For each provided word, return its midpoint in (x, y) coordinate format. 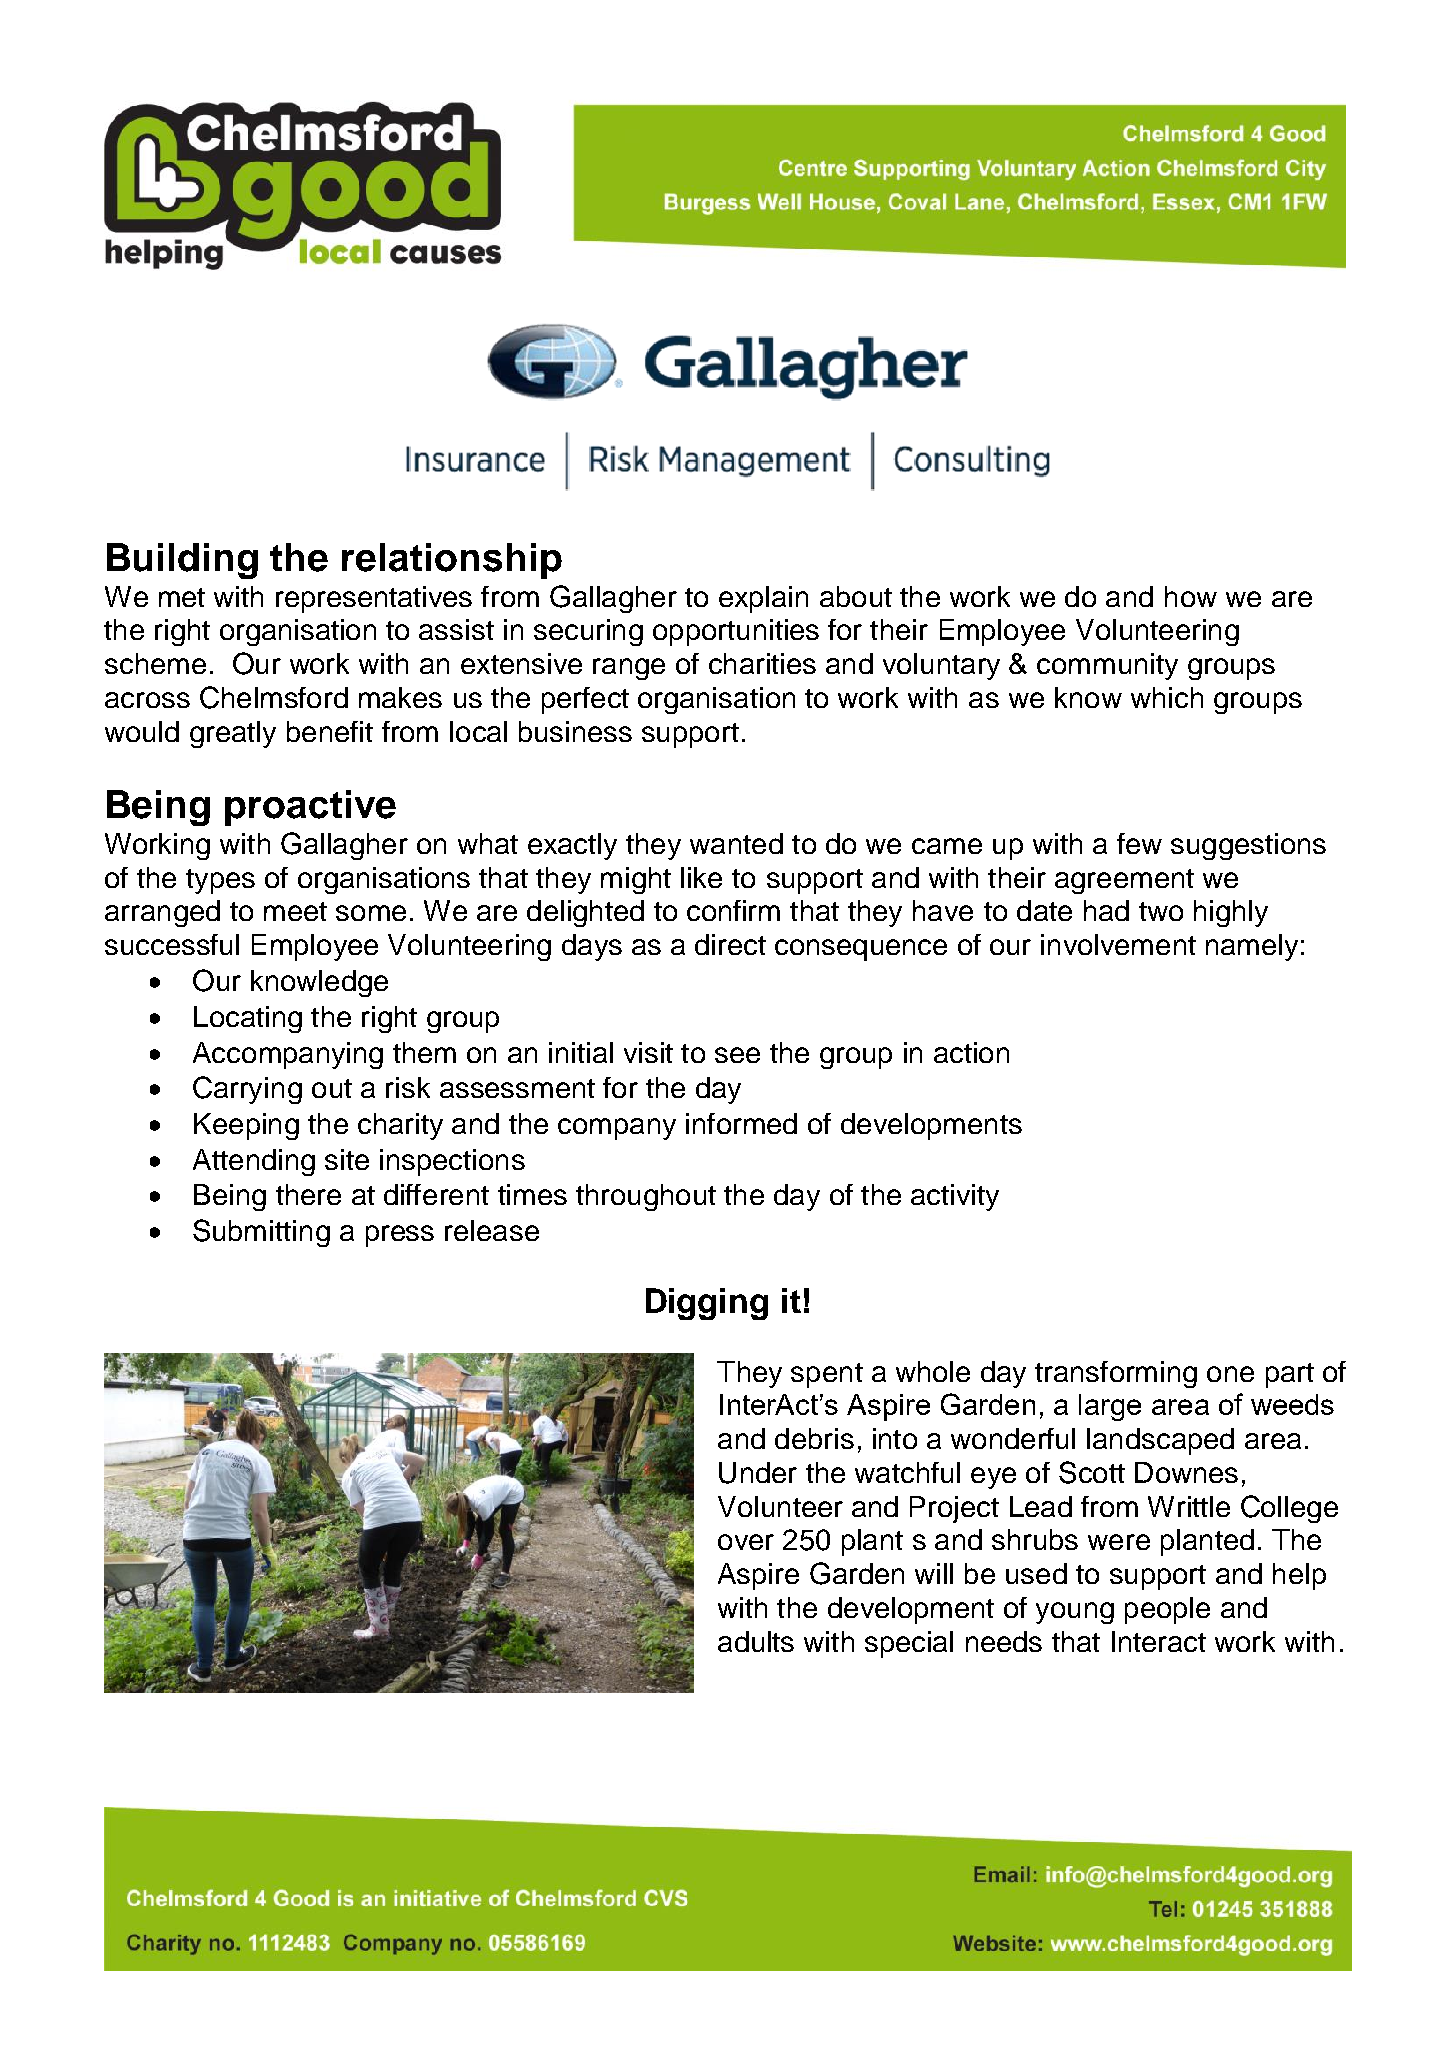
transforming (1116, 1374)
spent (827, 1375)
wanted (736, 843)
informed (741, 1123)
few (1139, 843)
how (1191, 596)
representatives (374, 599)
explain (763, 599)
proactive (310, 808)
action (971, 1052)
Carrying (247, 1090)
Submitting (261, 1233)
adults (756, 1641)
